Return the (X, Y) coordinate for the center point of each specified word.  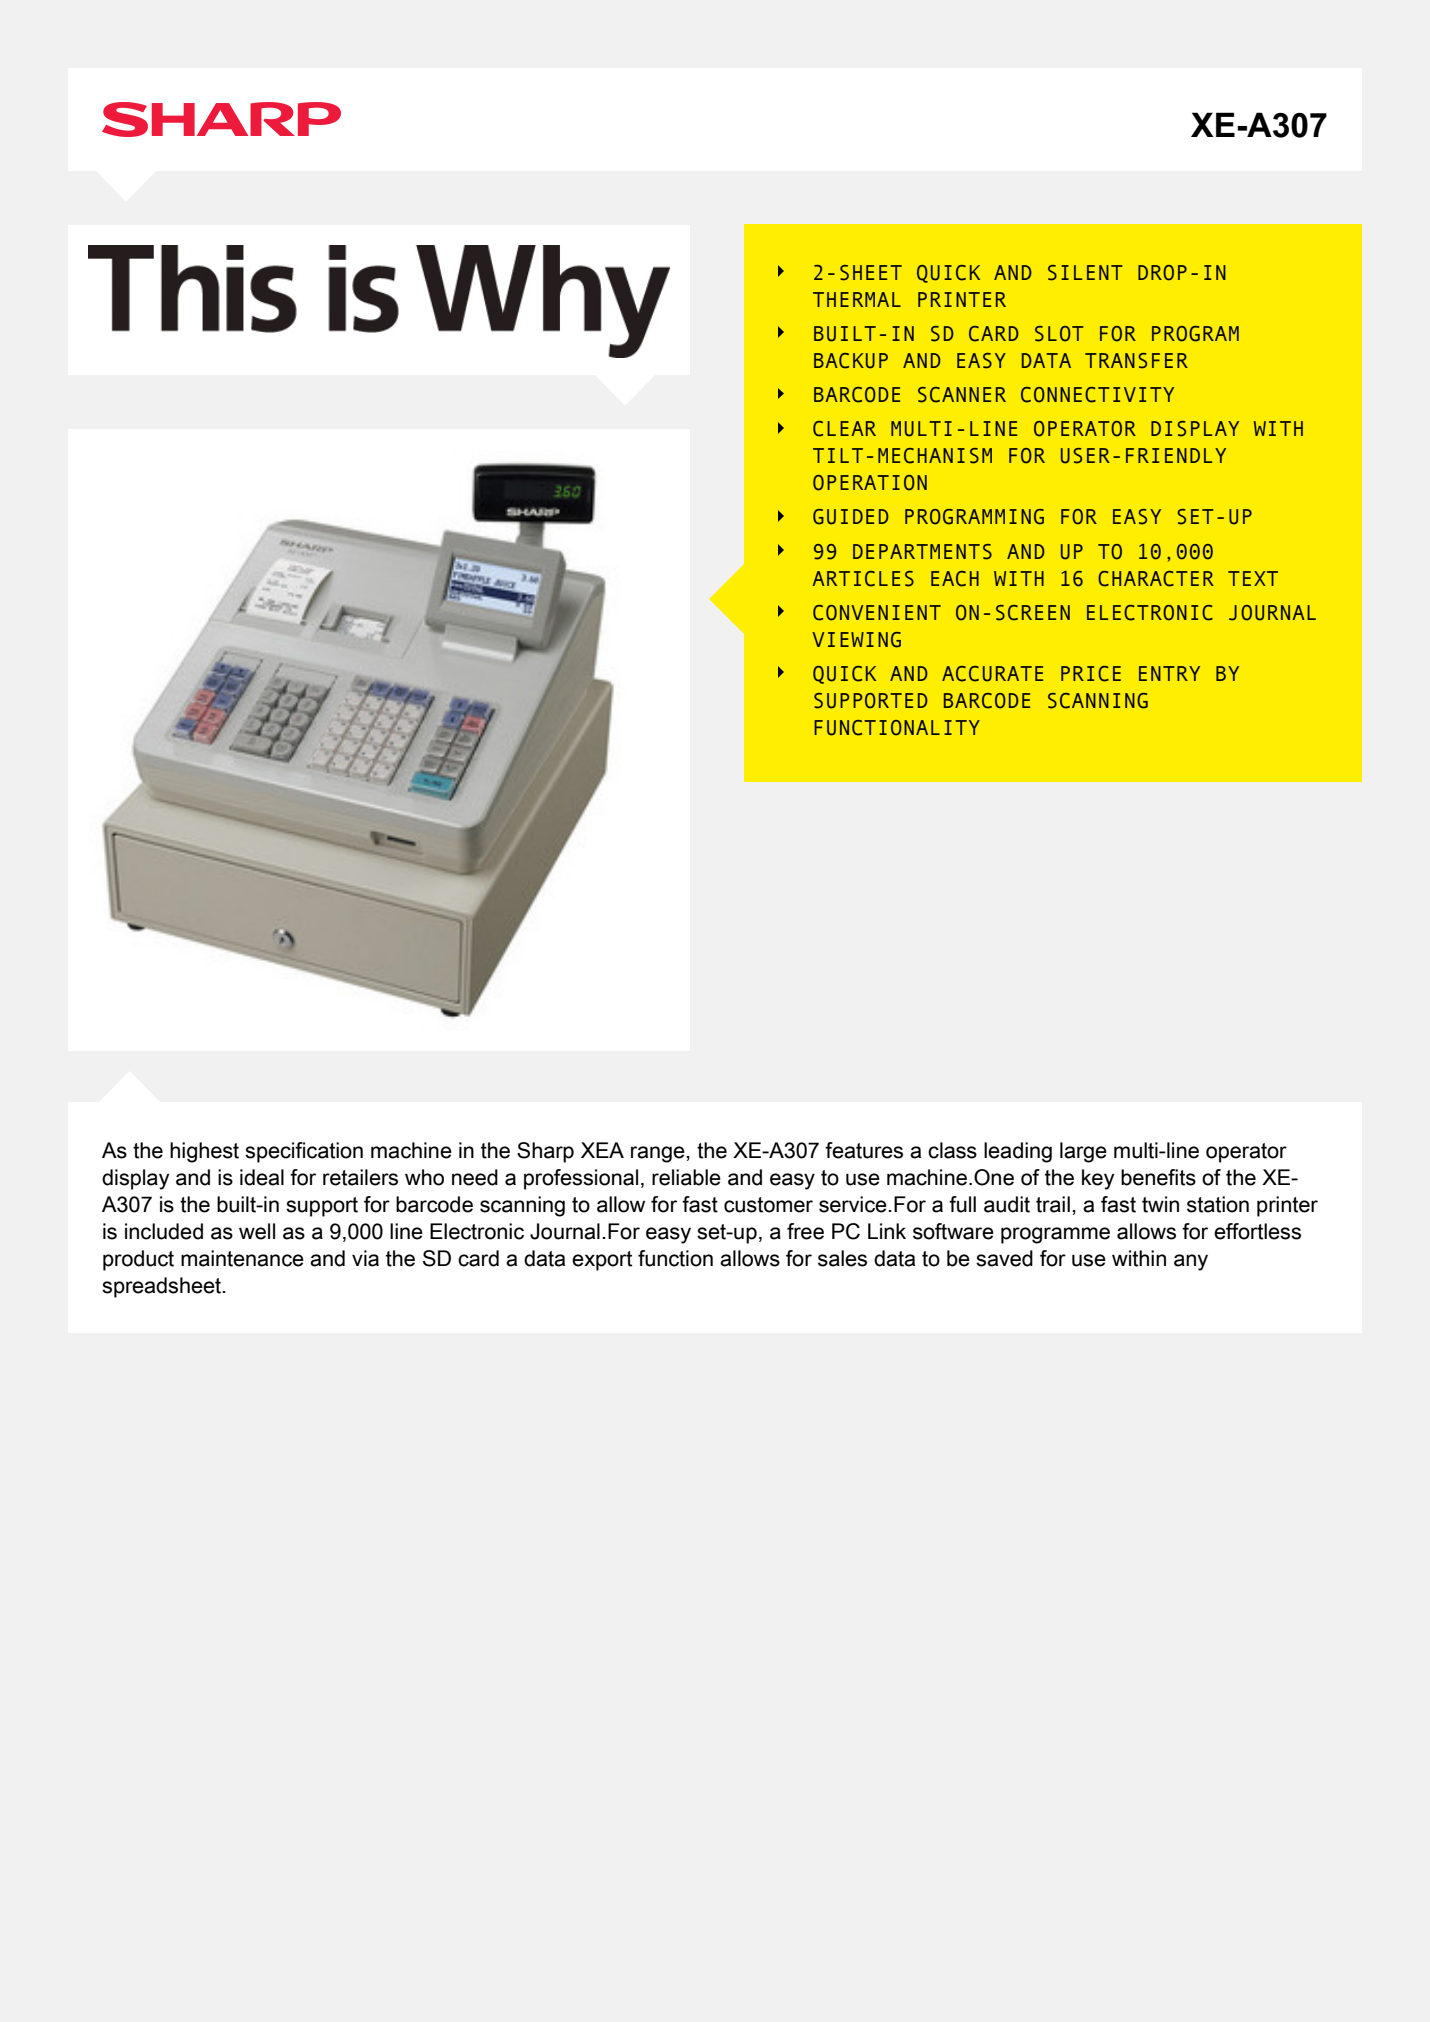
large (1083, 1152)
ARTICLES (863, 579)
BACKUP (851, 361)
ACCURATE (992, 674)
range (658, 1154)
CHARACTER (1156, 579)
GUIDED (851, 517)
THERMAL (857, 299)
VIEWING (856, 640)
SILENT (1085, 273)
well (257, 1231)
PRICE (1091, 674)
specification (304, 1152)
